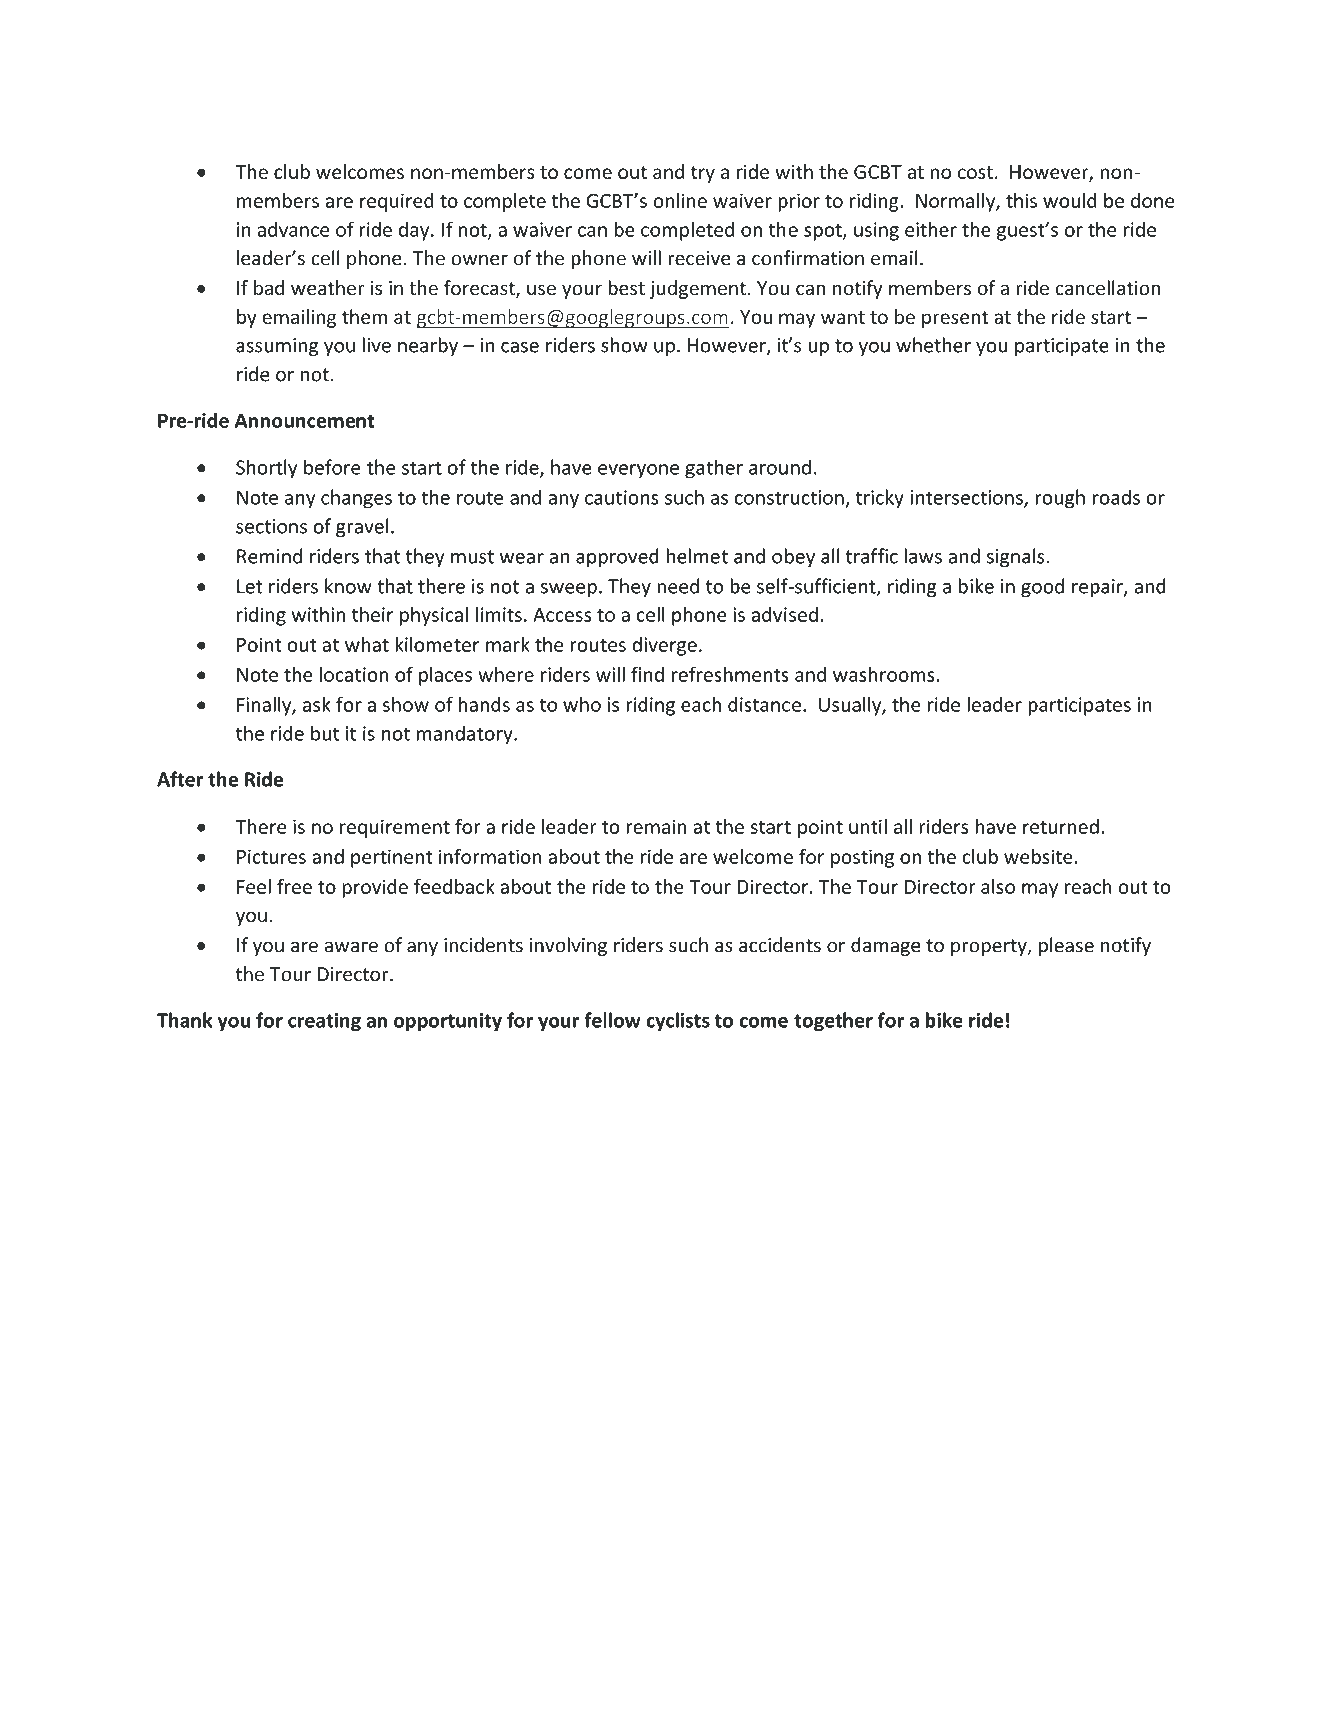 The width and height of the screenshot is (1334, 1727). What do you see at coordinates (305, 420) in the screenshot?
I see `Announcement` at bounding box center [305, 420].
